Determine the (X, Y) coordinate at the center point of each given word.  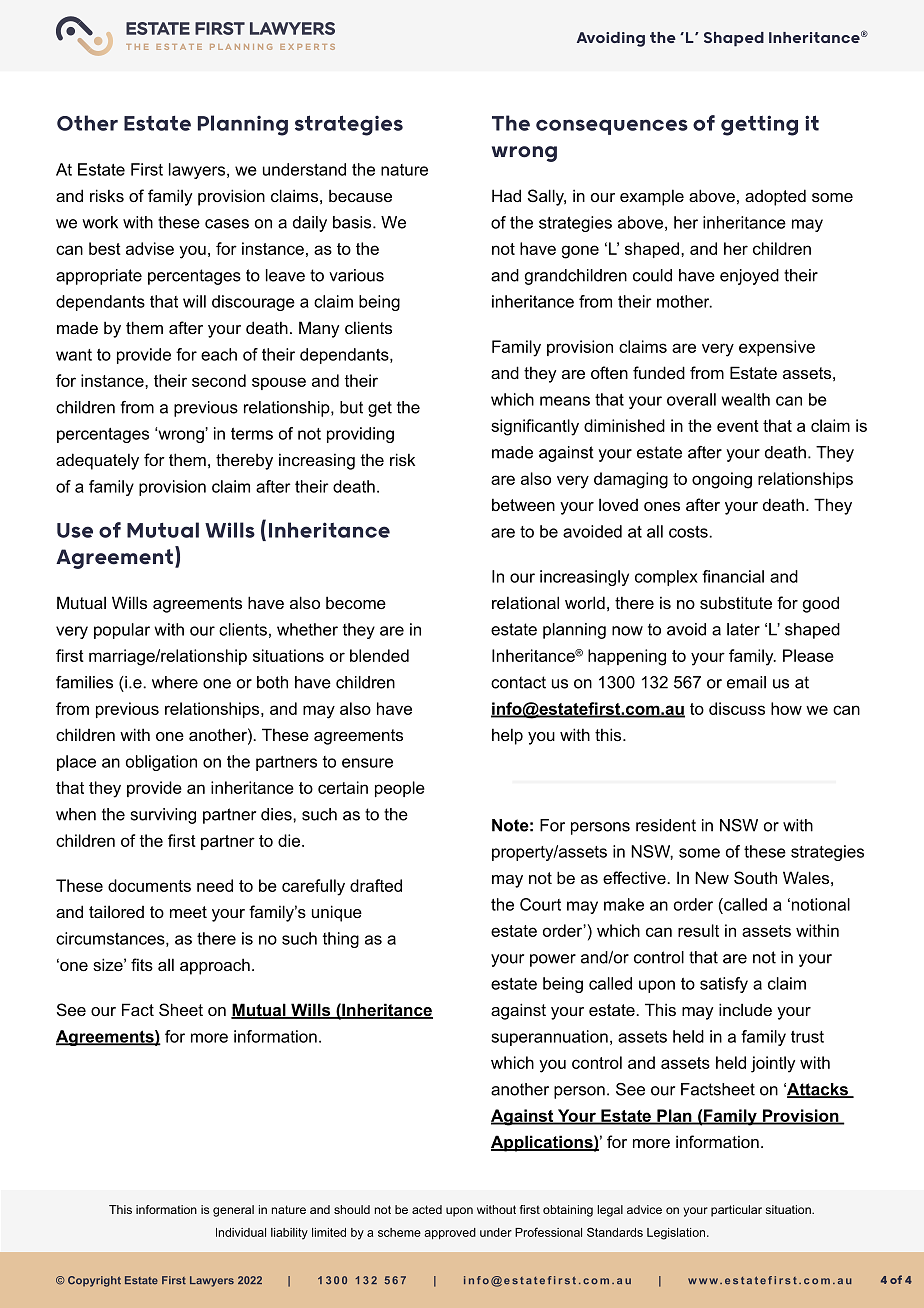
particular (736, 1211)
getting (759, 125)
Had (506, 195)
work (100, 222)
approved (450, 1234)
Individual (241, 1232)
